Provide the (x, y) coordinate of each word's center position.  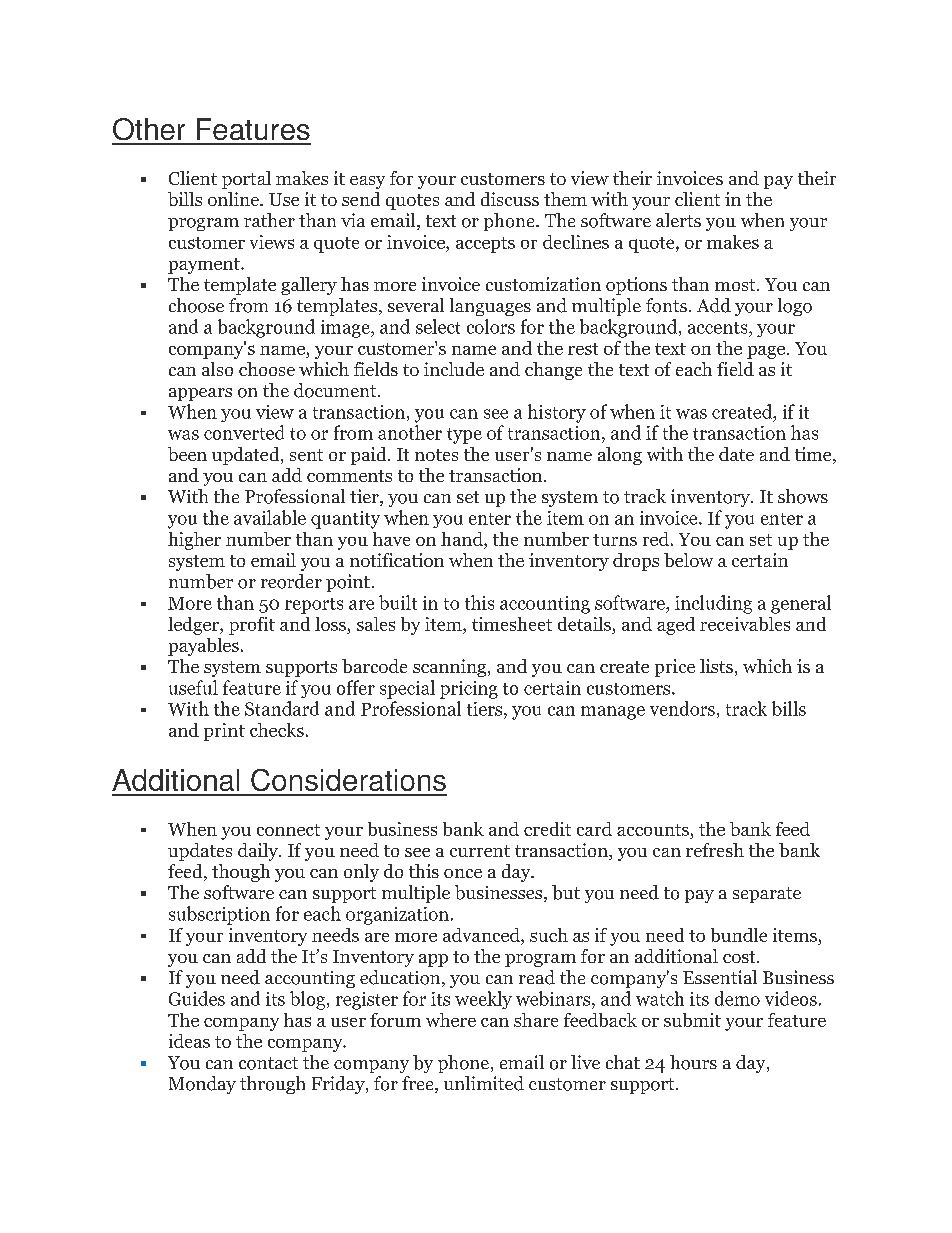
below (688, 560)
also (217, 369)
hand (463, 539)
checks (277, 730)
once (463, 873)
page (767, 352)
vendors (682, 708)
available (270, 517)
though (241, 873)
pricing (469, 690)
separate (767, 895)
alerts (678, 220)
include (454, 369)
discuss (510, 199)
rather (269, 220)
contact (268, 1063)
